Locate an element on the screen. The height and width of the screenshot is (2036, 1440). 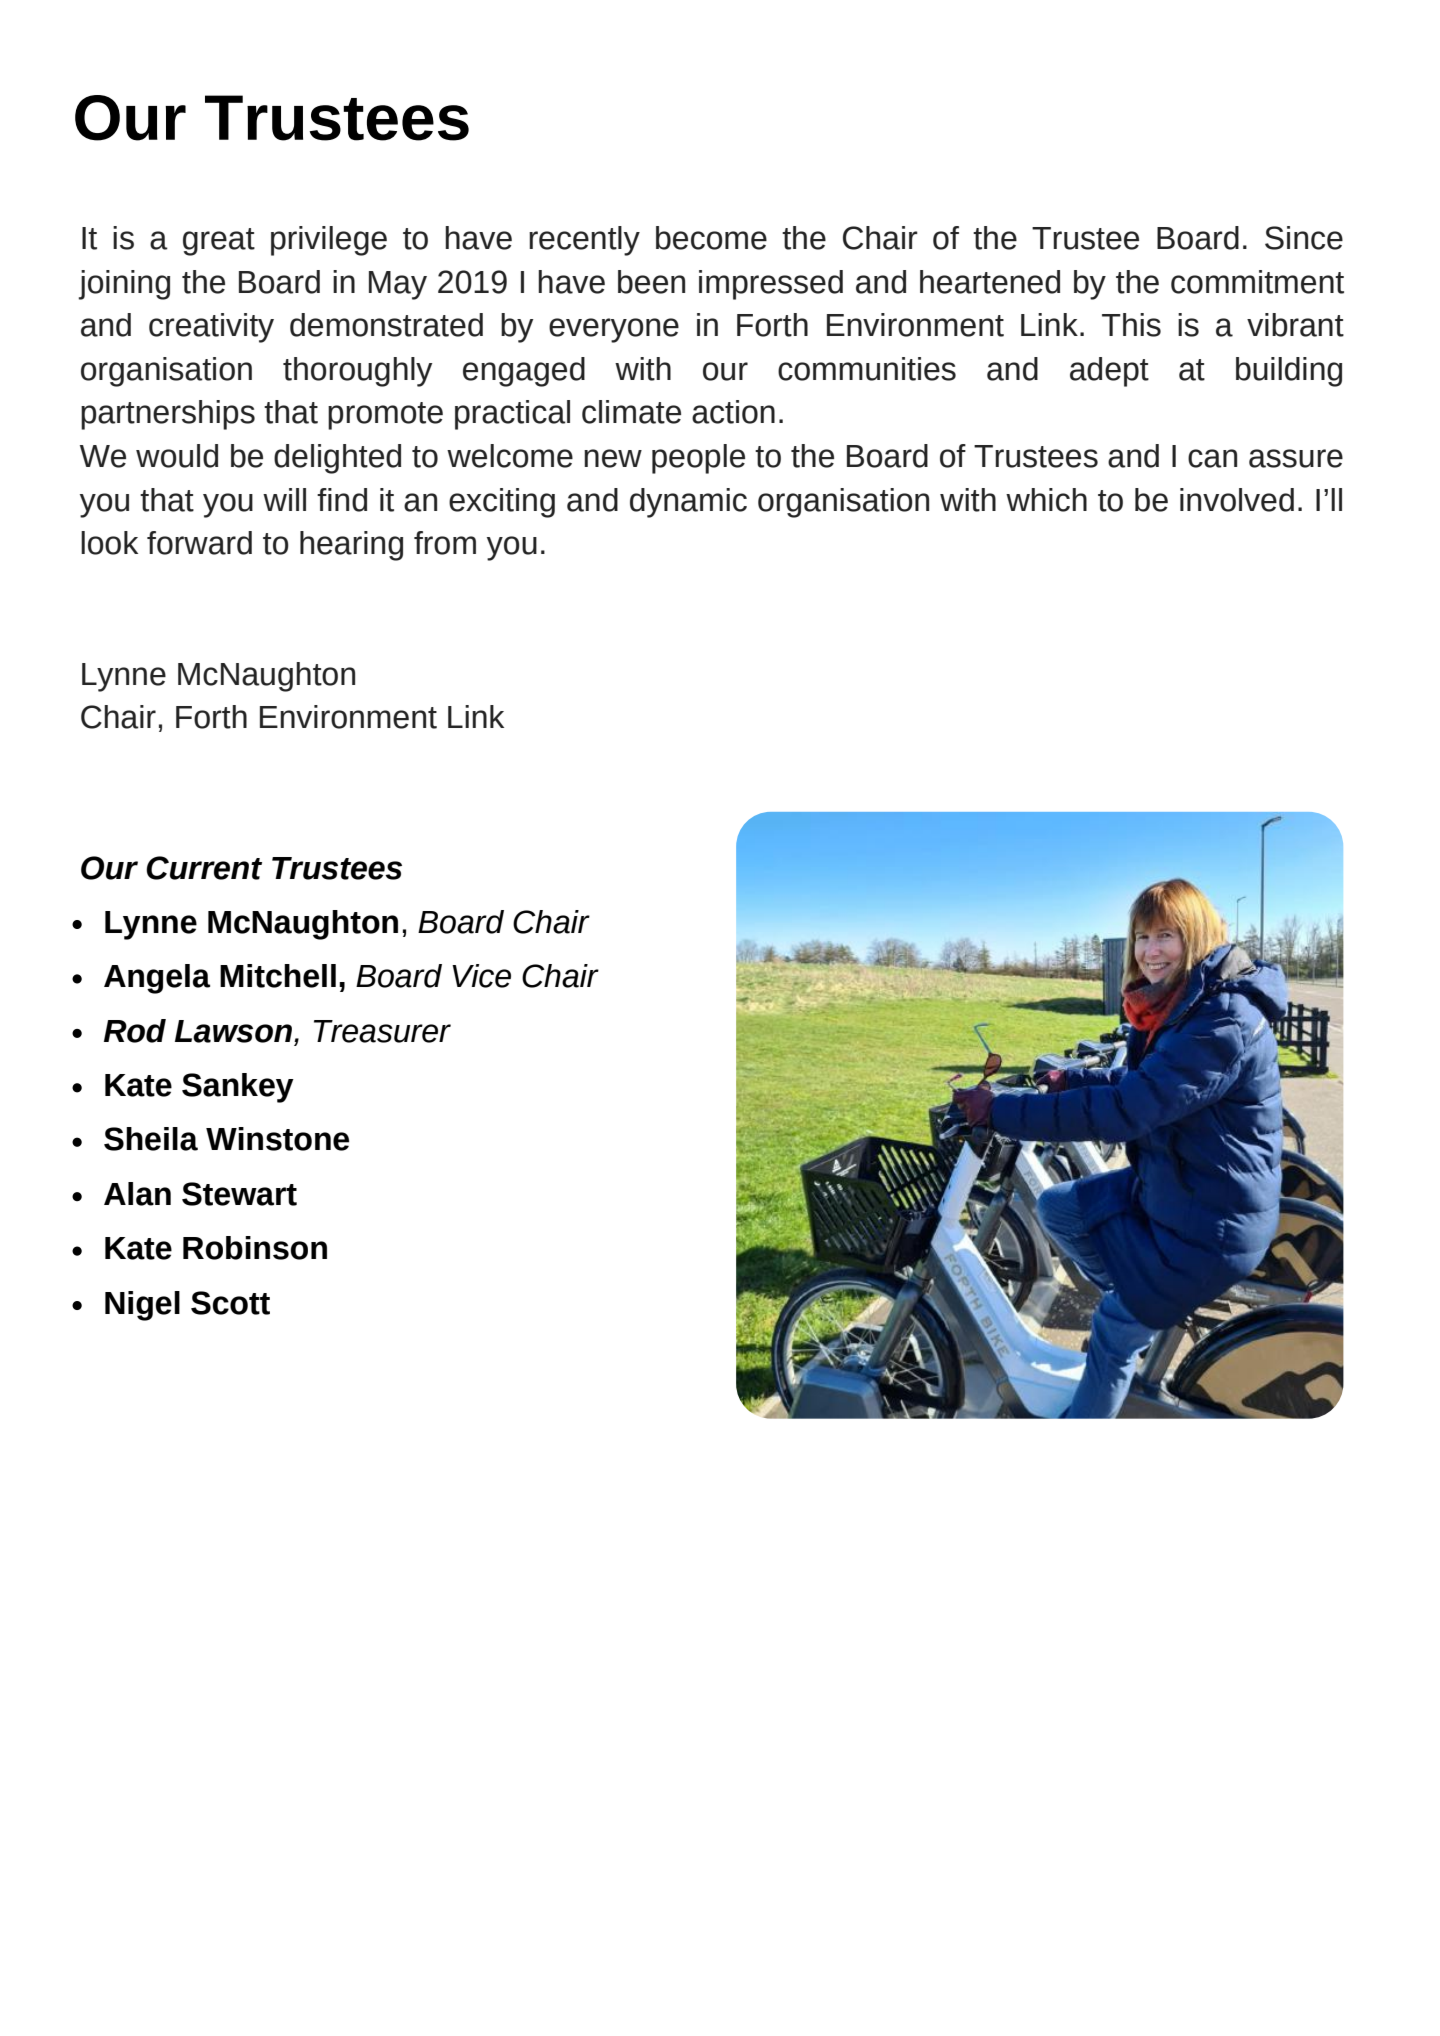
dynamic is located at coordinates (688, 503).
